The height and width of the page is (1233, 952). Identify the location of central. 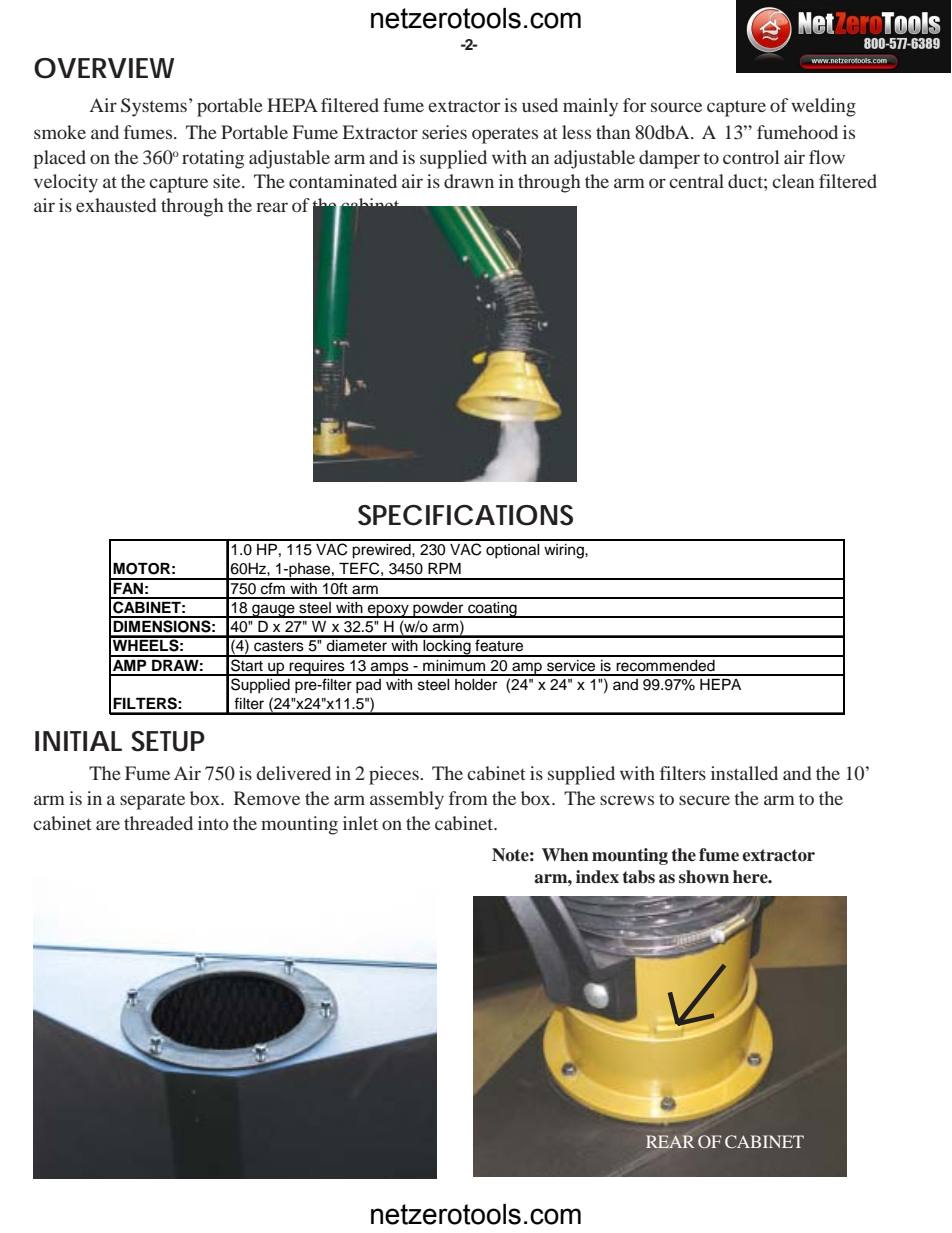
(696, 181).
